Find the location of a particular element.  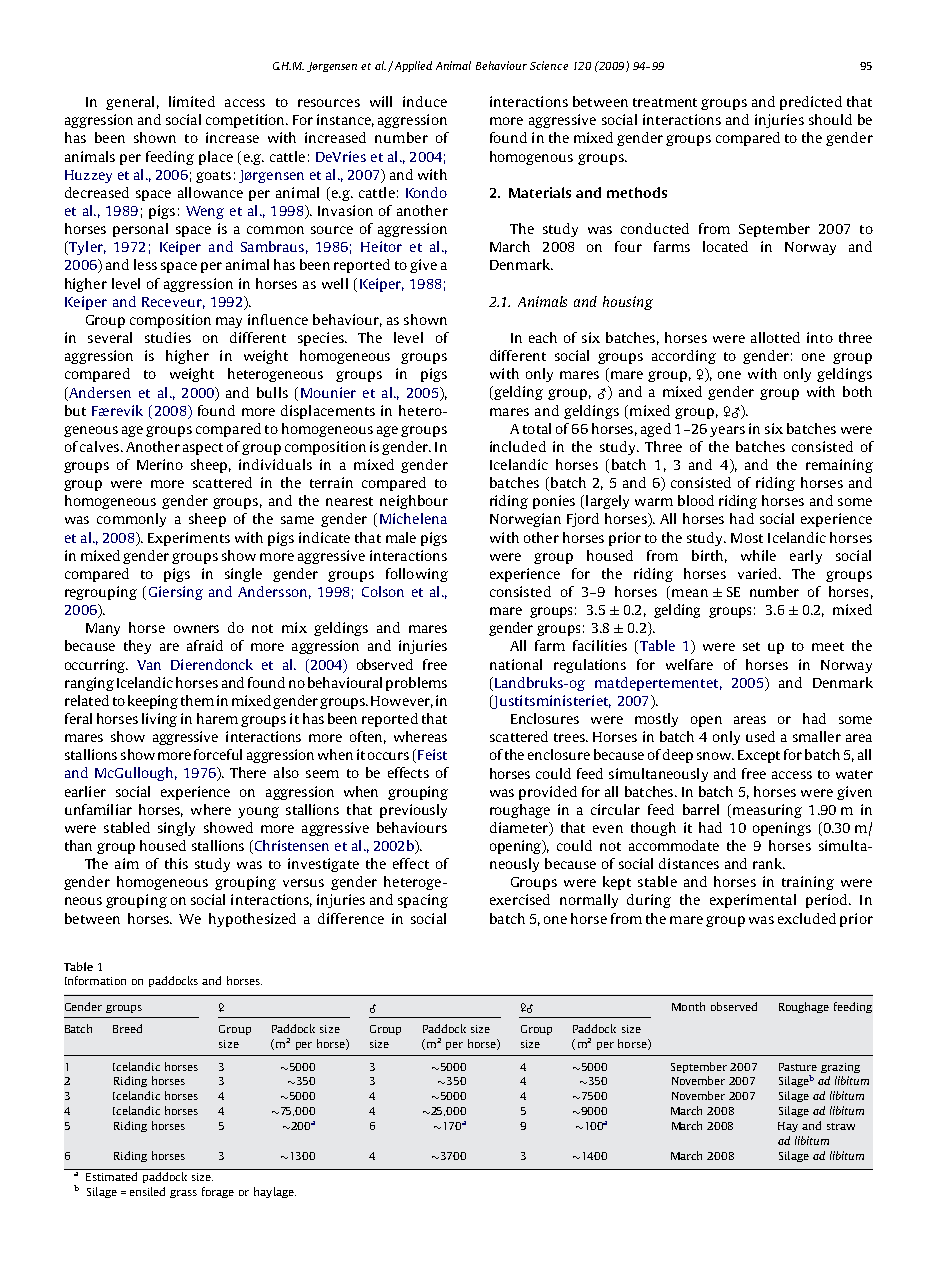

measuring is located at coordinates (767, 811).
